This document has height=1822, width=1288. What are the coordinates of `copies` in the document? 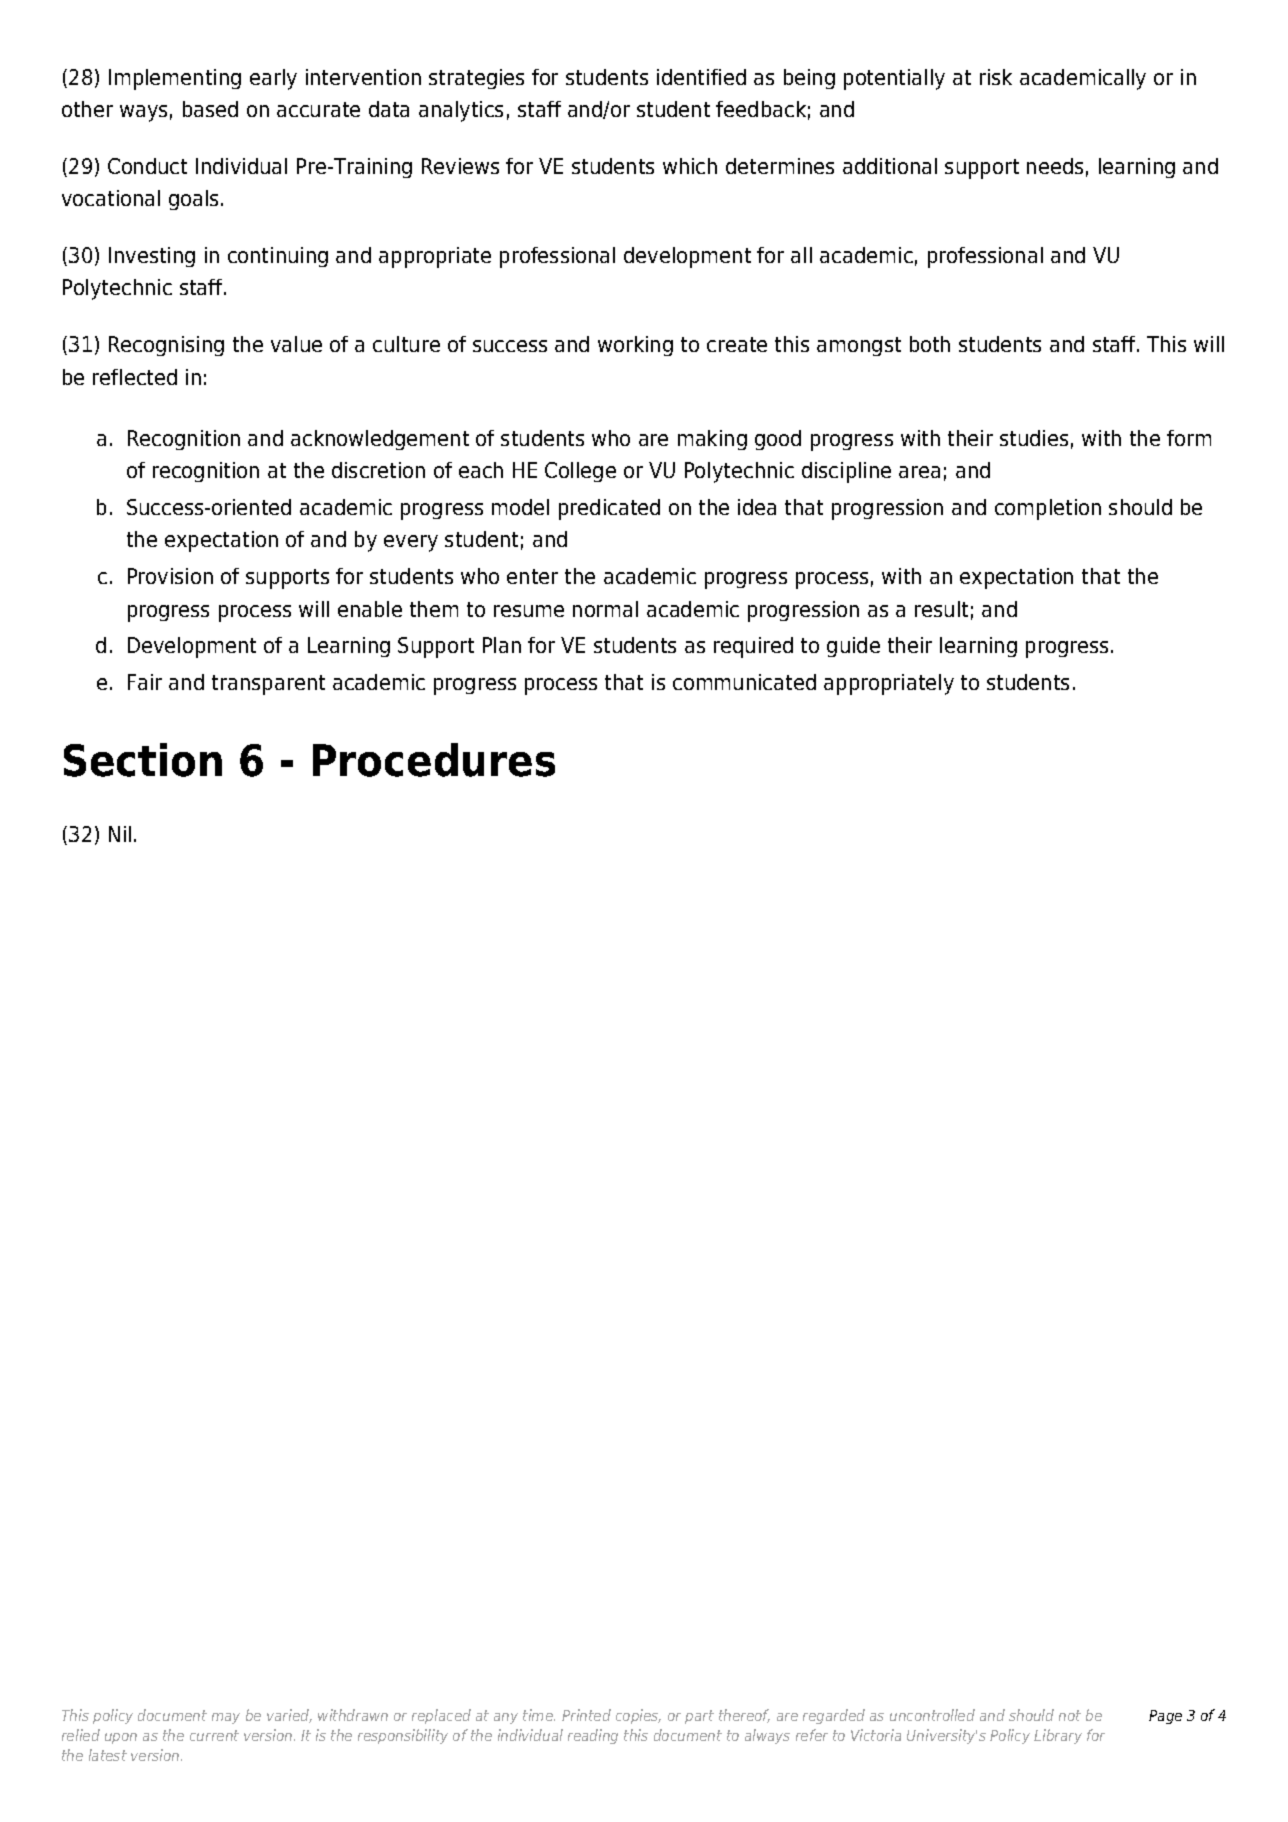 It's located at (638, 1716).
